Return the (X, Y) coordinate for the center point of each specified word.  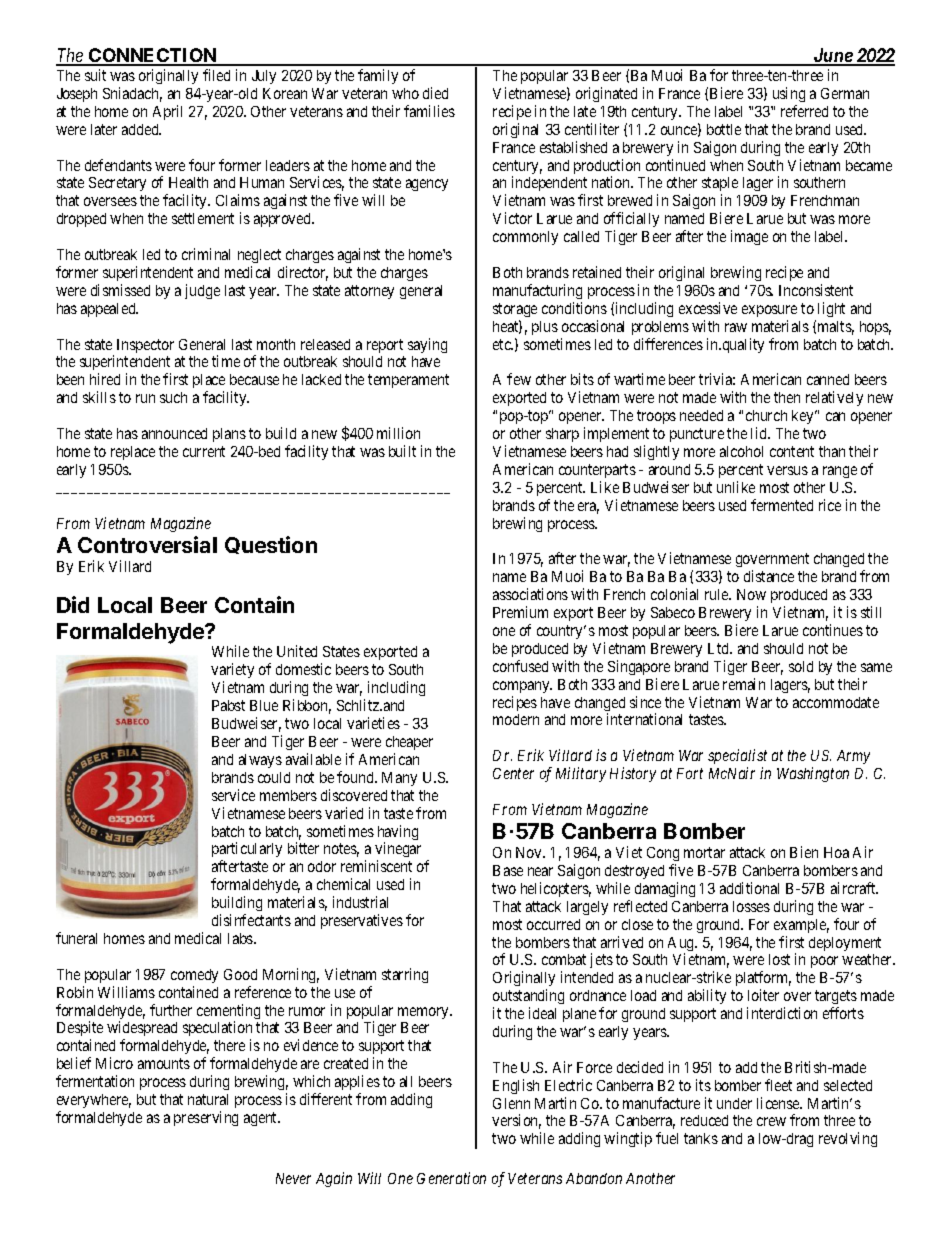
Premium (520, 612)
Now (751, 594)
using (789, 94)
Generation (451, 1178)
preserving (206, 1118)
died (435, 93)
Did (73, 604)
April (167, 112)
